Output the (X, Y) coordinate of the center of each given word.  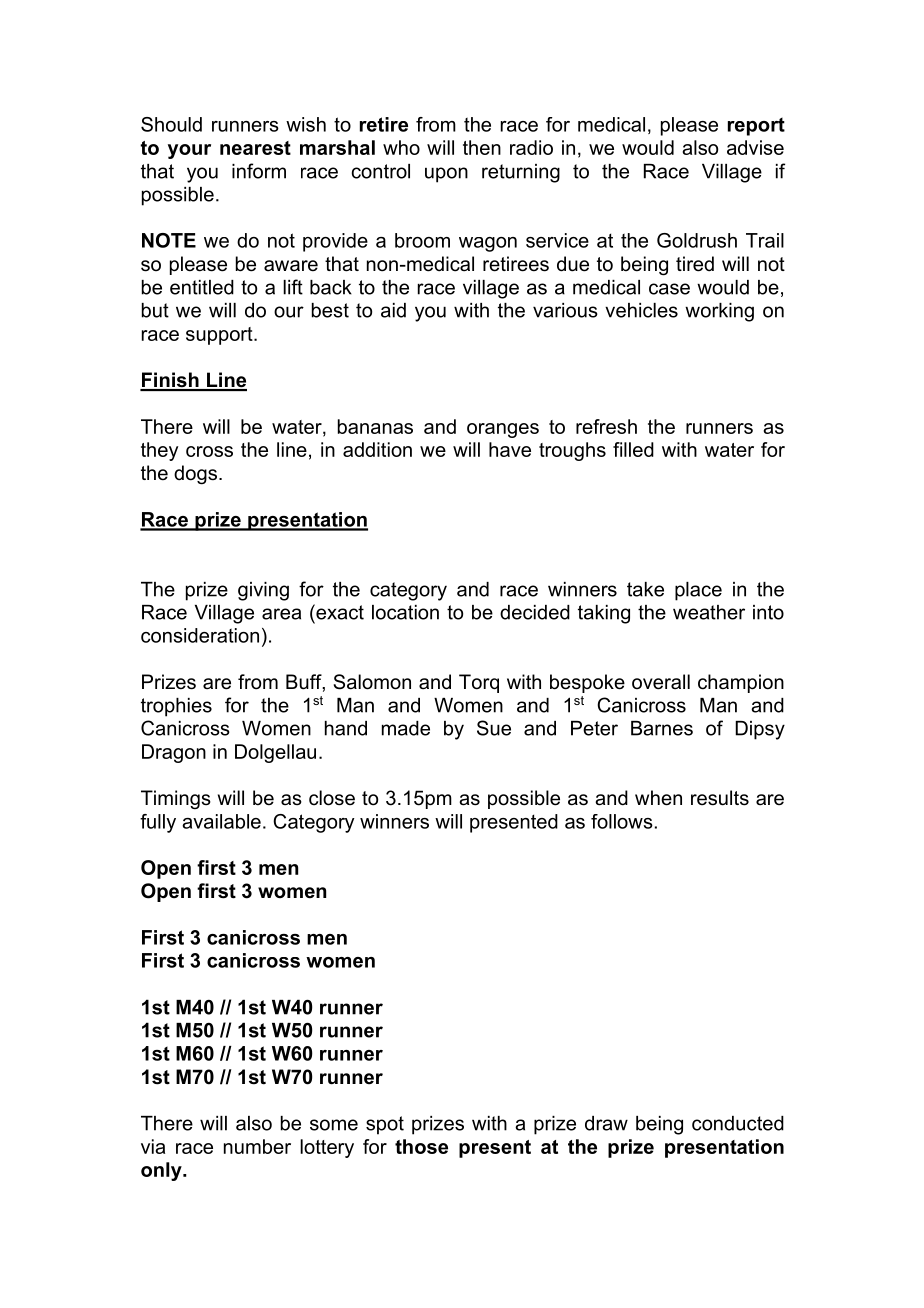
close (332, 798)
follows (622, 821)
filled (633, 449)
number (257, 1146)
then (482, 147)
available (221, 821)
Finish (170, 381)
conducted (738, 1123)
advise (755, 147)
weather (709, 612)
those (421, 1146)
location (405, 612)
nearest (255, 148)
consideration (200, 635)
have (510, 449)
